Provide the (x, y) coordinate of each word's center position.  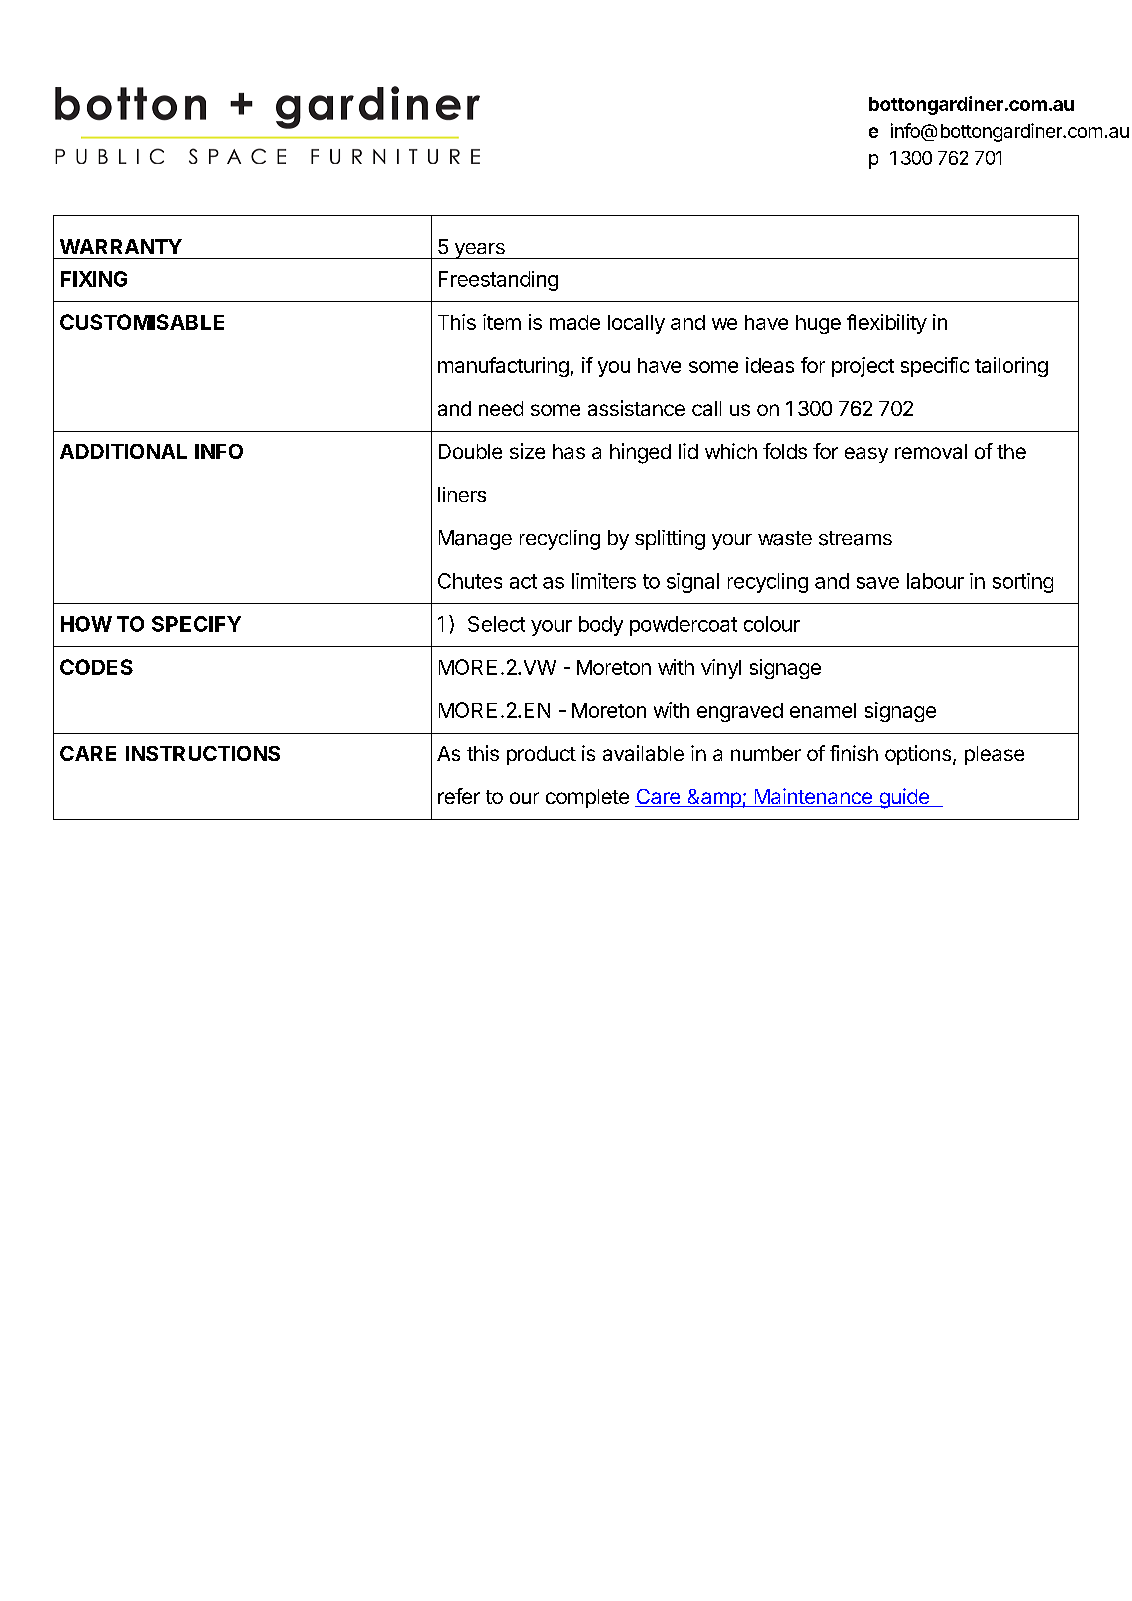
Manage (475, 540)
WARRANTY (121, 246)
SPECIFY (196, 624)
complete (587, 798)
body (601, 626)
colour (772, 624)
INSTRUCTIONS (203, 753)
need (501, 408)
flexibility (887, 324)
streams (855, 538)
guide (904, 798)
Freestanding (498, 281)
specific (935, 367)
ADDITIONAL (123, 451)
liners (462, 494)
